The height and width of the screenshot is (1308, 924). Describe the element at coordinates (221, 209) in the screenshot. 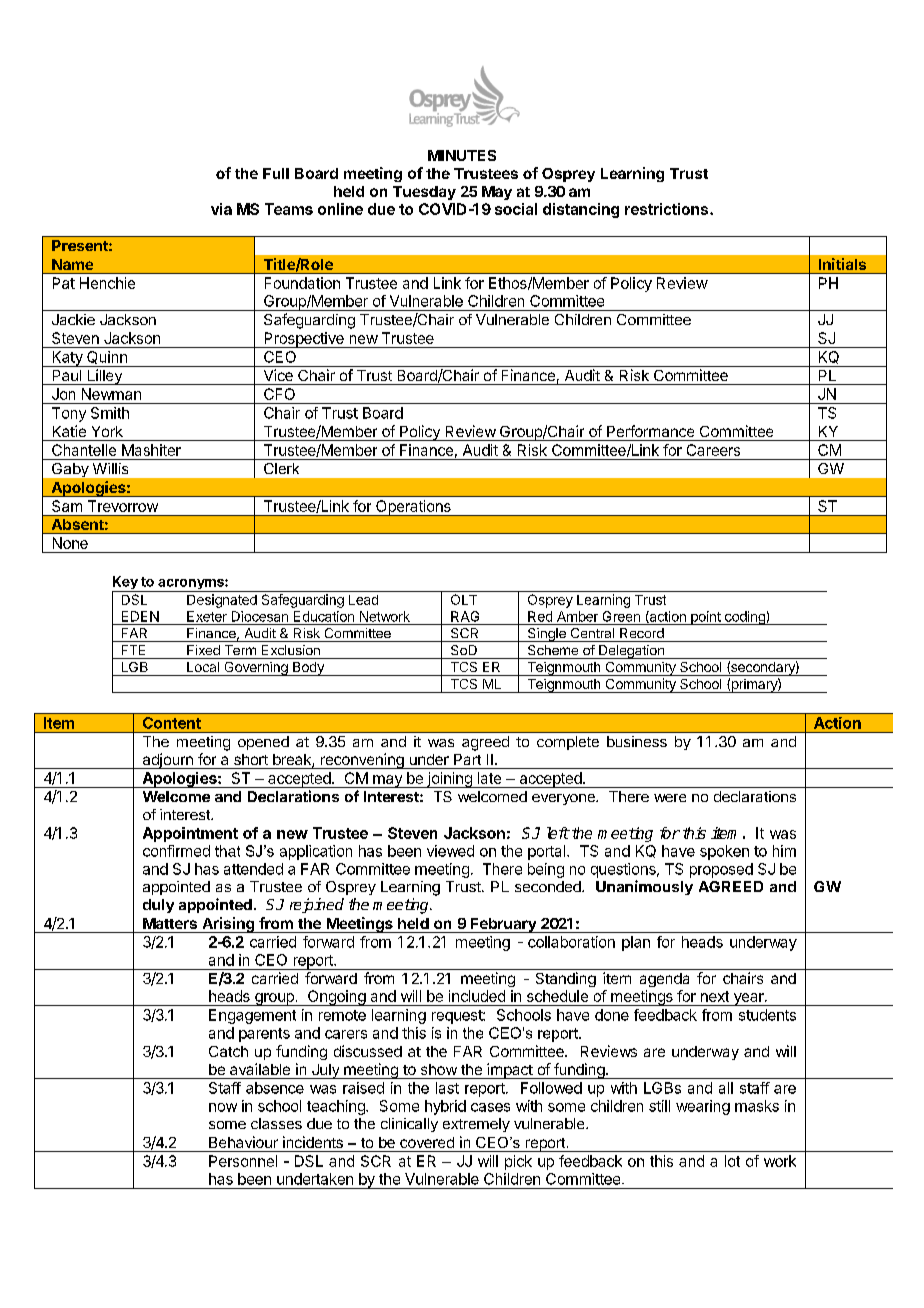

I see `via` at that location.
